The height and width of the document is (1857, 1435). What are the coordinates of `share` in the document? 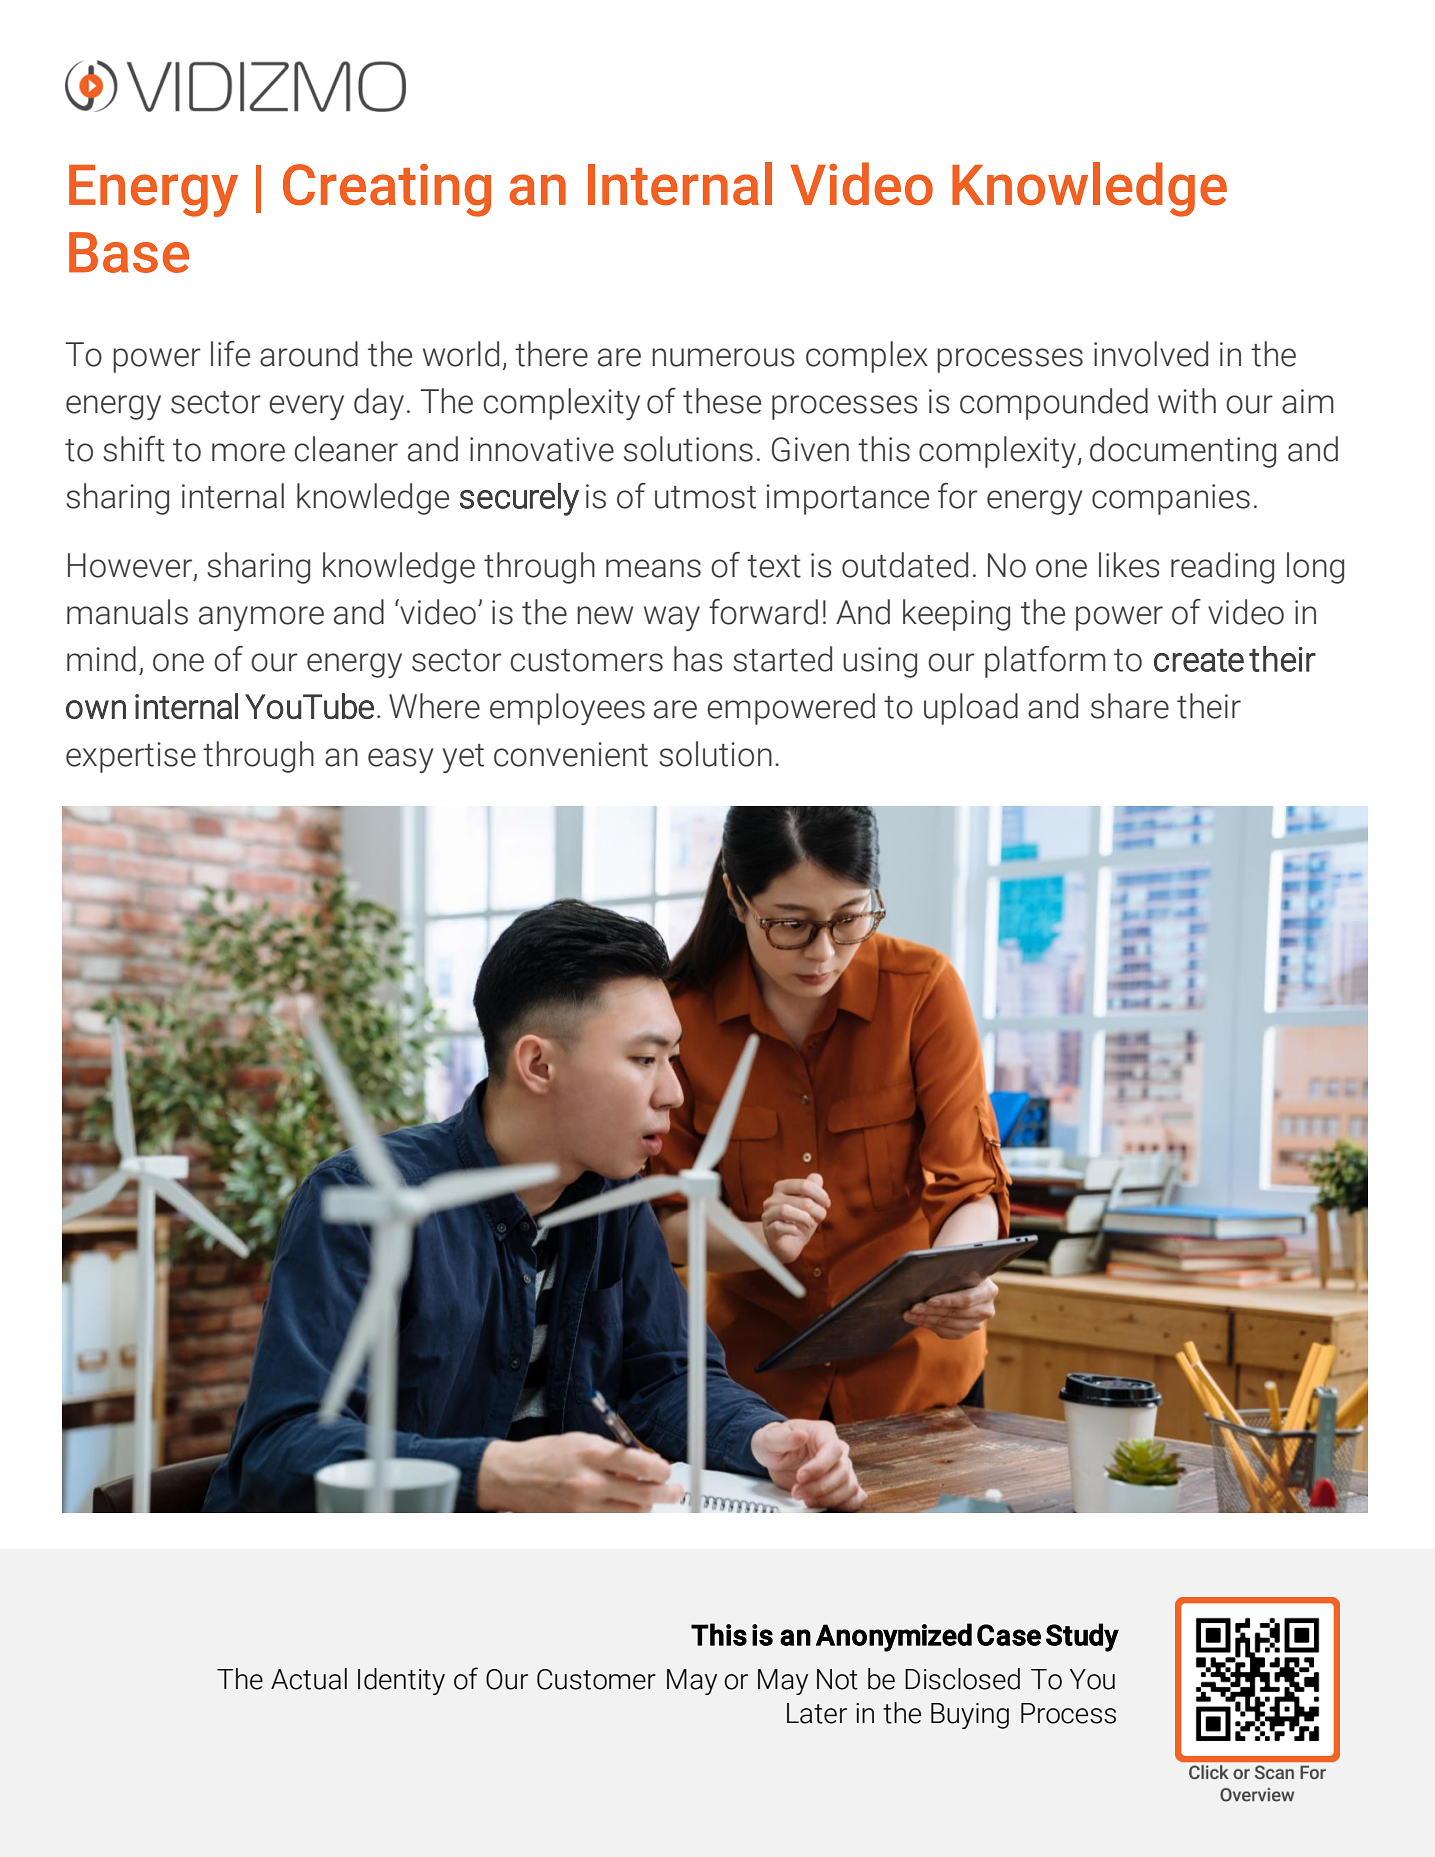 It's located at (1130, 706).
